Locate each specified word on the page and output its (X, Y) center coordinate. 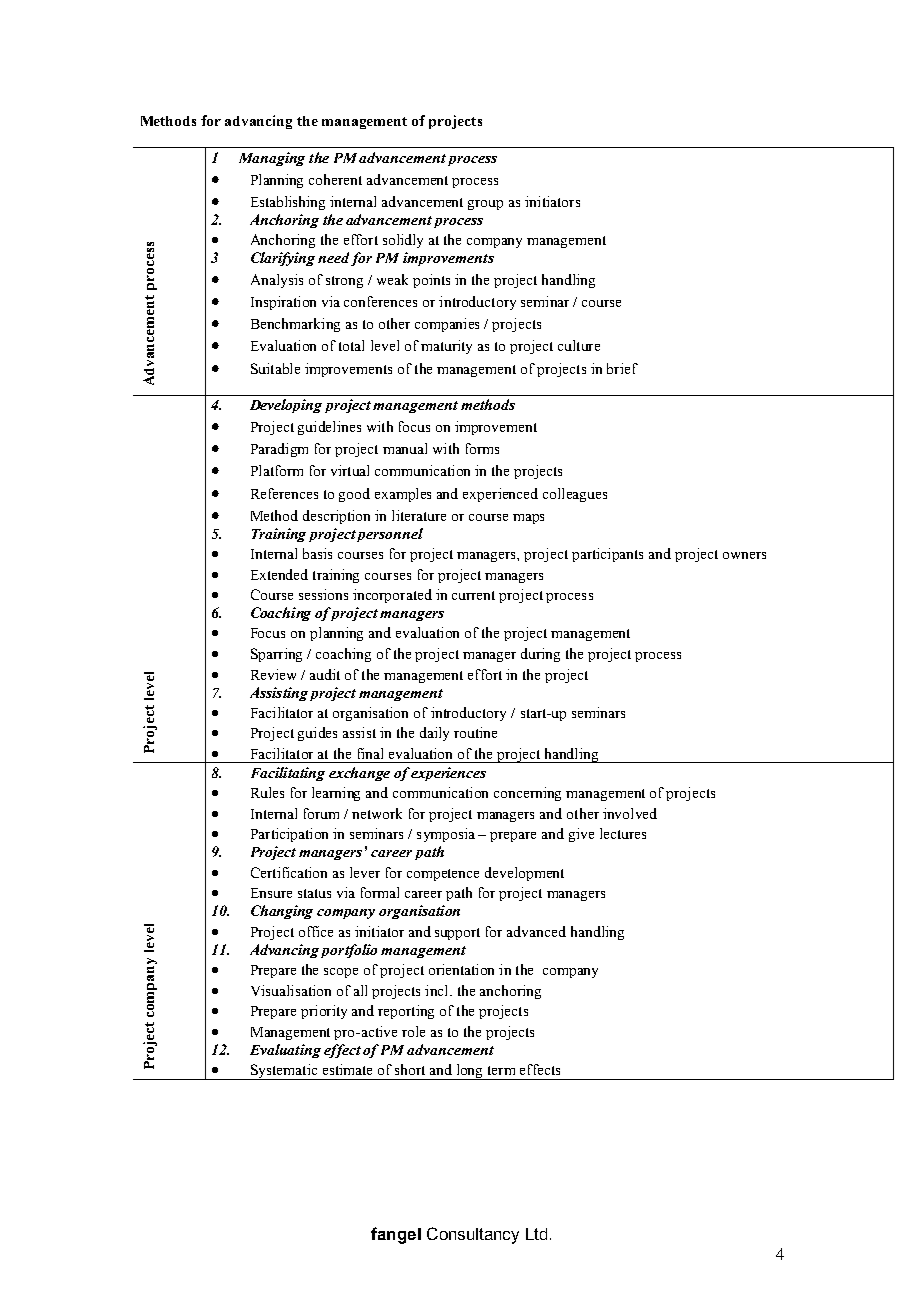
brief (622, 368)
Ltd (536, 1234)
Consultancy (473, 1235)
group (485, 205)
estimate (347, 1069)
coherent (335, 179)
